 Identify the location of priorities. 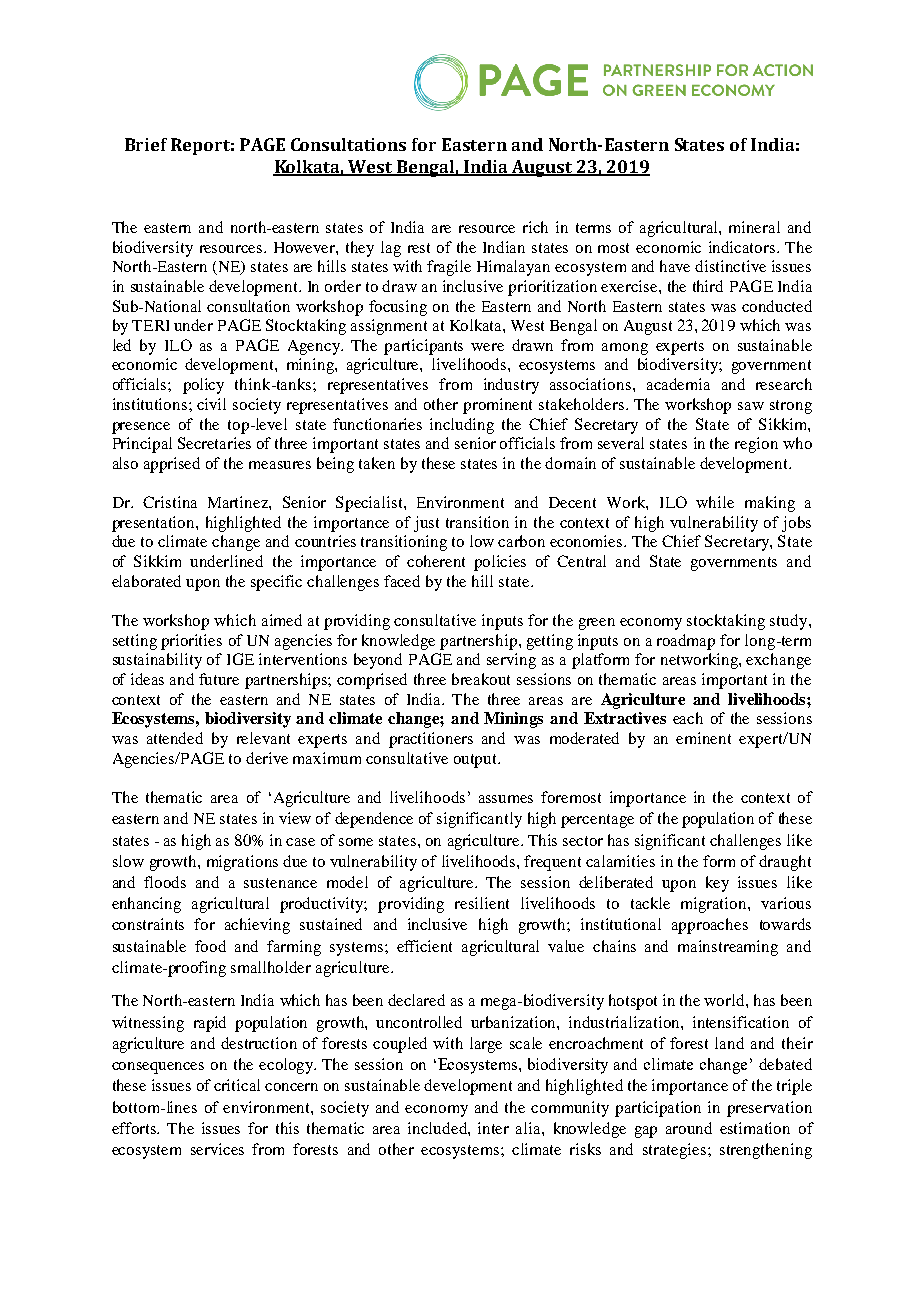
(191, 642).
